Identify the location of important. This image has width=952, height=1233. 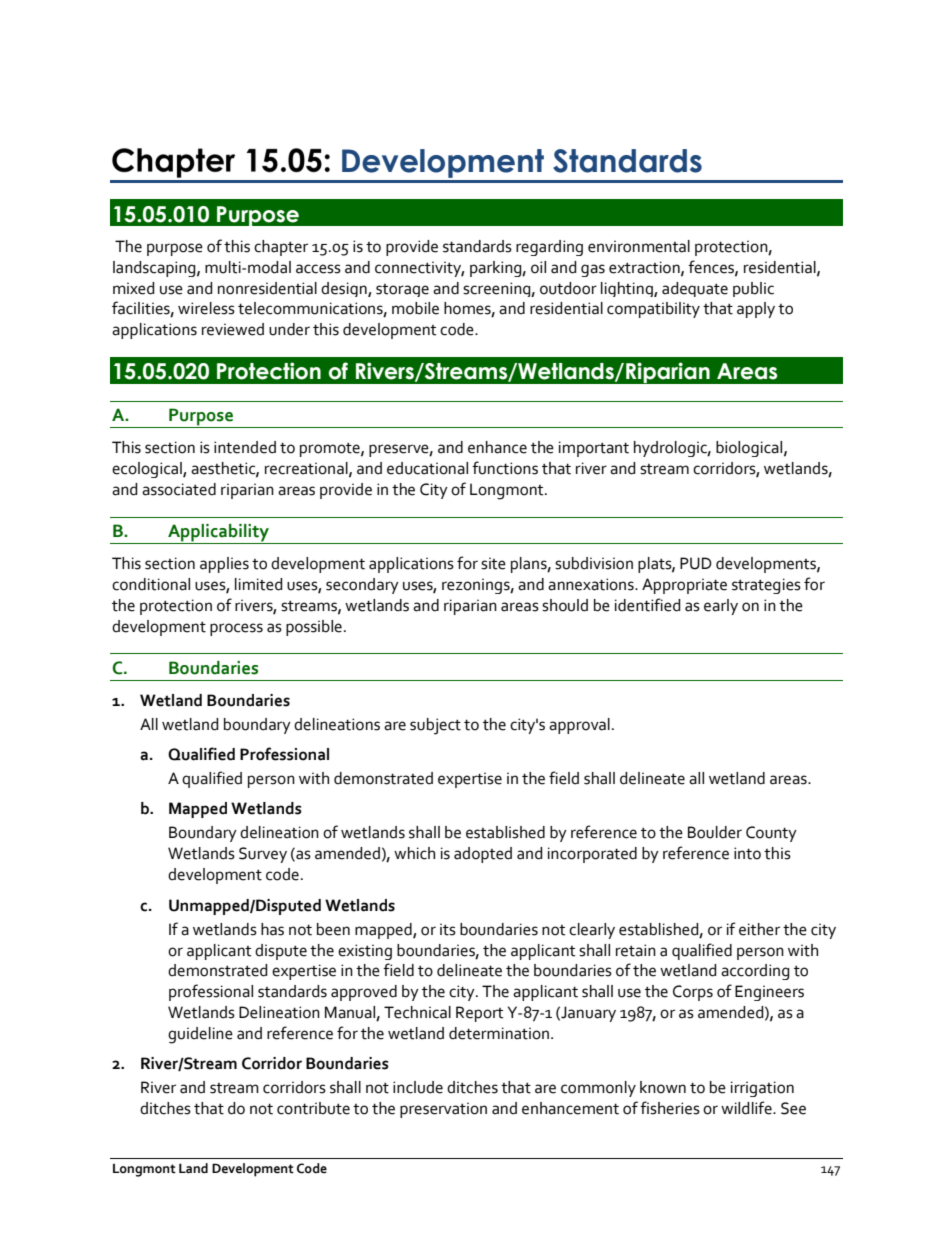
(594, 449).
